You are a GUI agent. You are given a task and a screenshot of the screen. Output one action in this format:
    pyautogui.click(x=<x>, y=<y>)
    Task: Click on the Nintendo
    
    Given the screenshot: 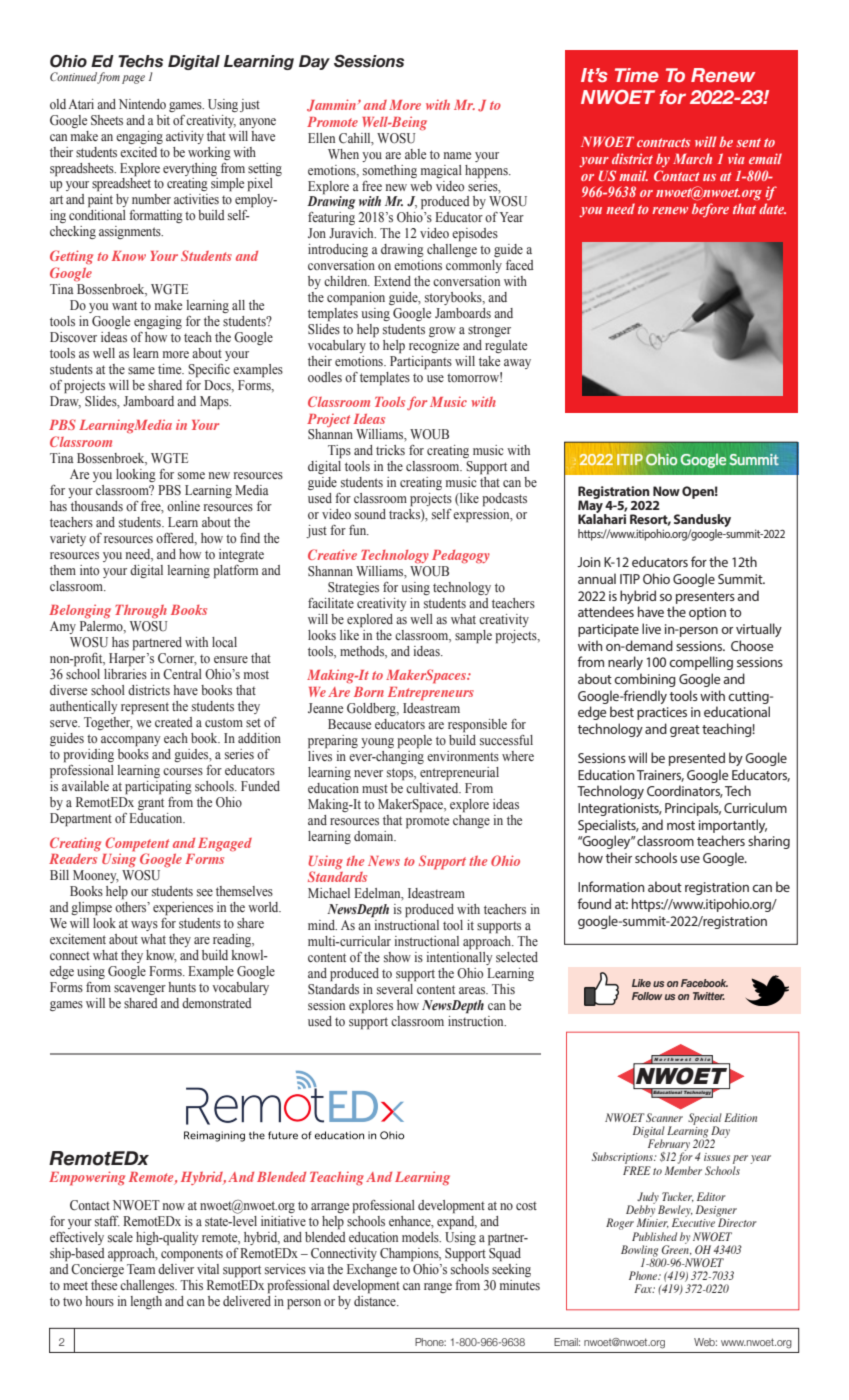 What is the action you would take?
    pyautogui.click(x=142, y=104)
